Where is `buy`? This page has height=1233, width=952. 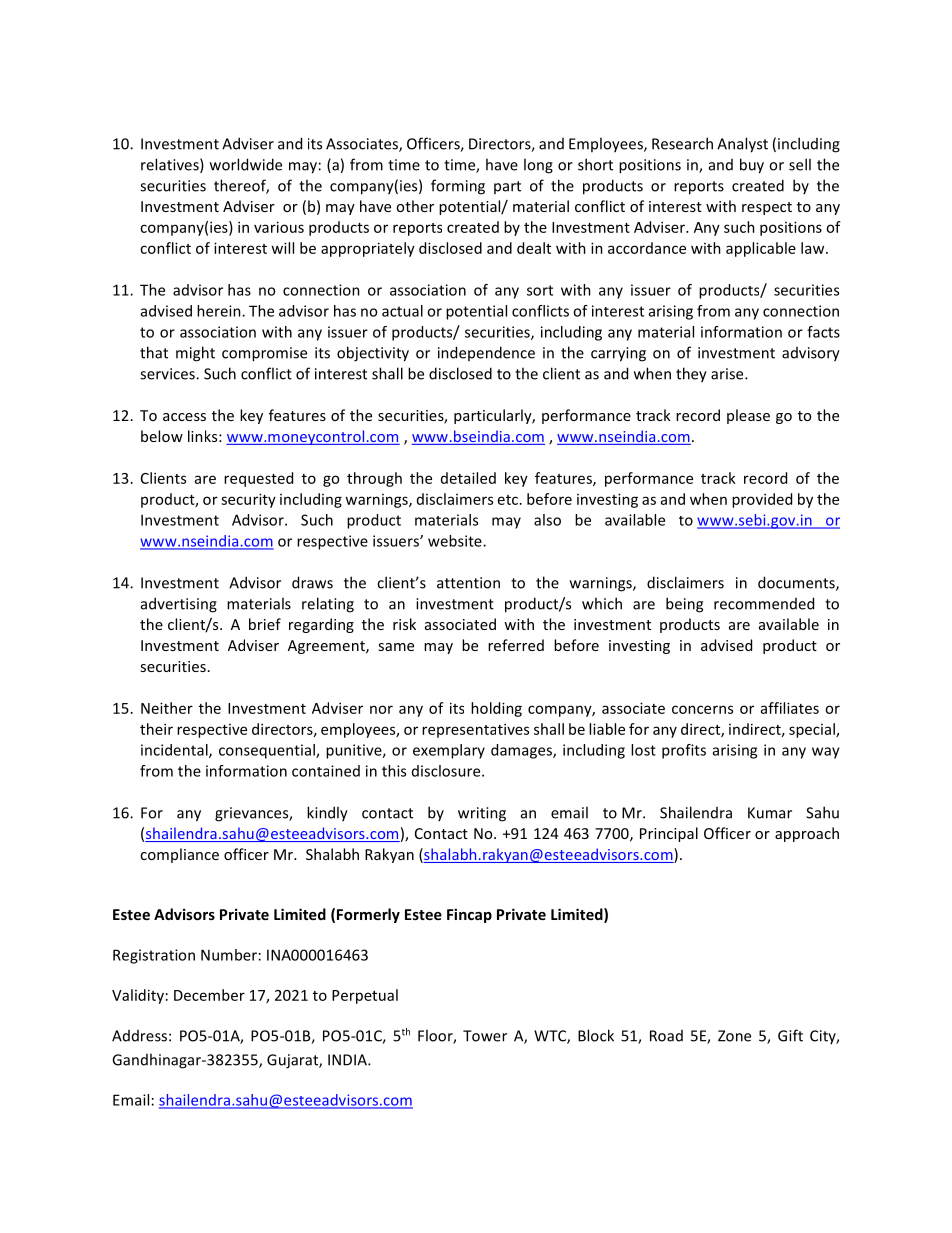
buy is located at coordinates (752, 166).
